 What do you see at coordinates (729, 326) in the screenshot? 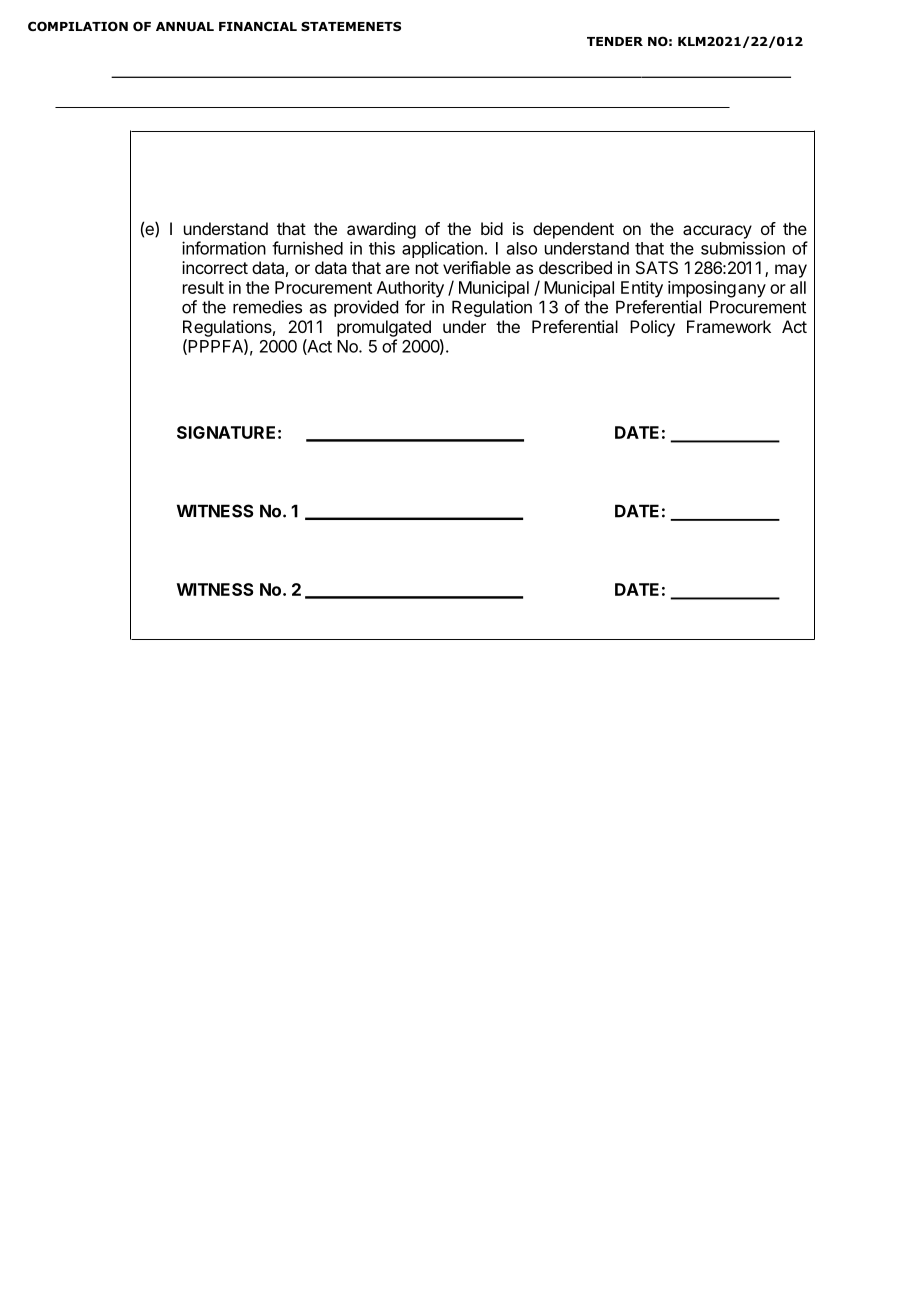
I see `Framework` at bounding box center [729, 326].
